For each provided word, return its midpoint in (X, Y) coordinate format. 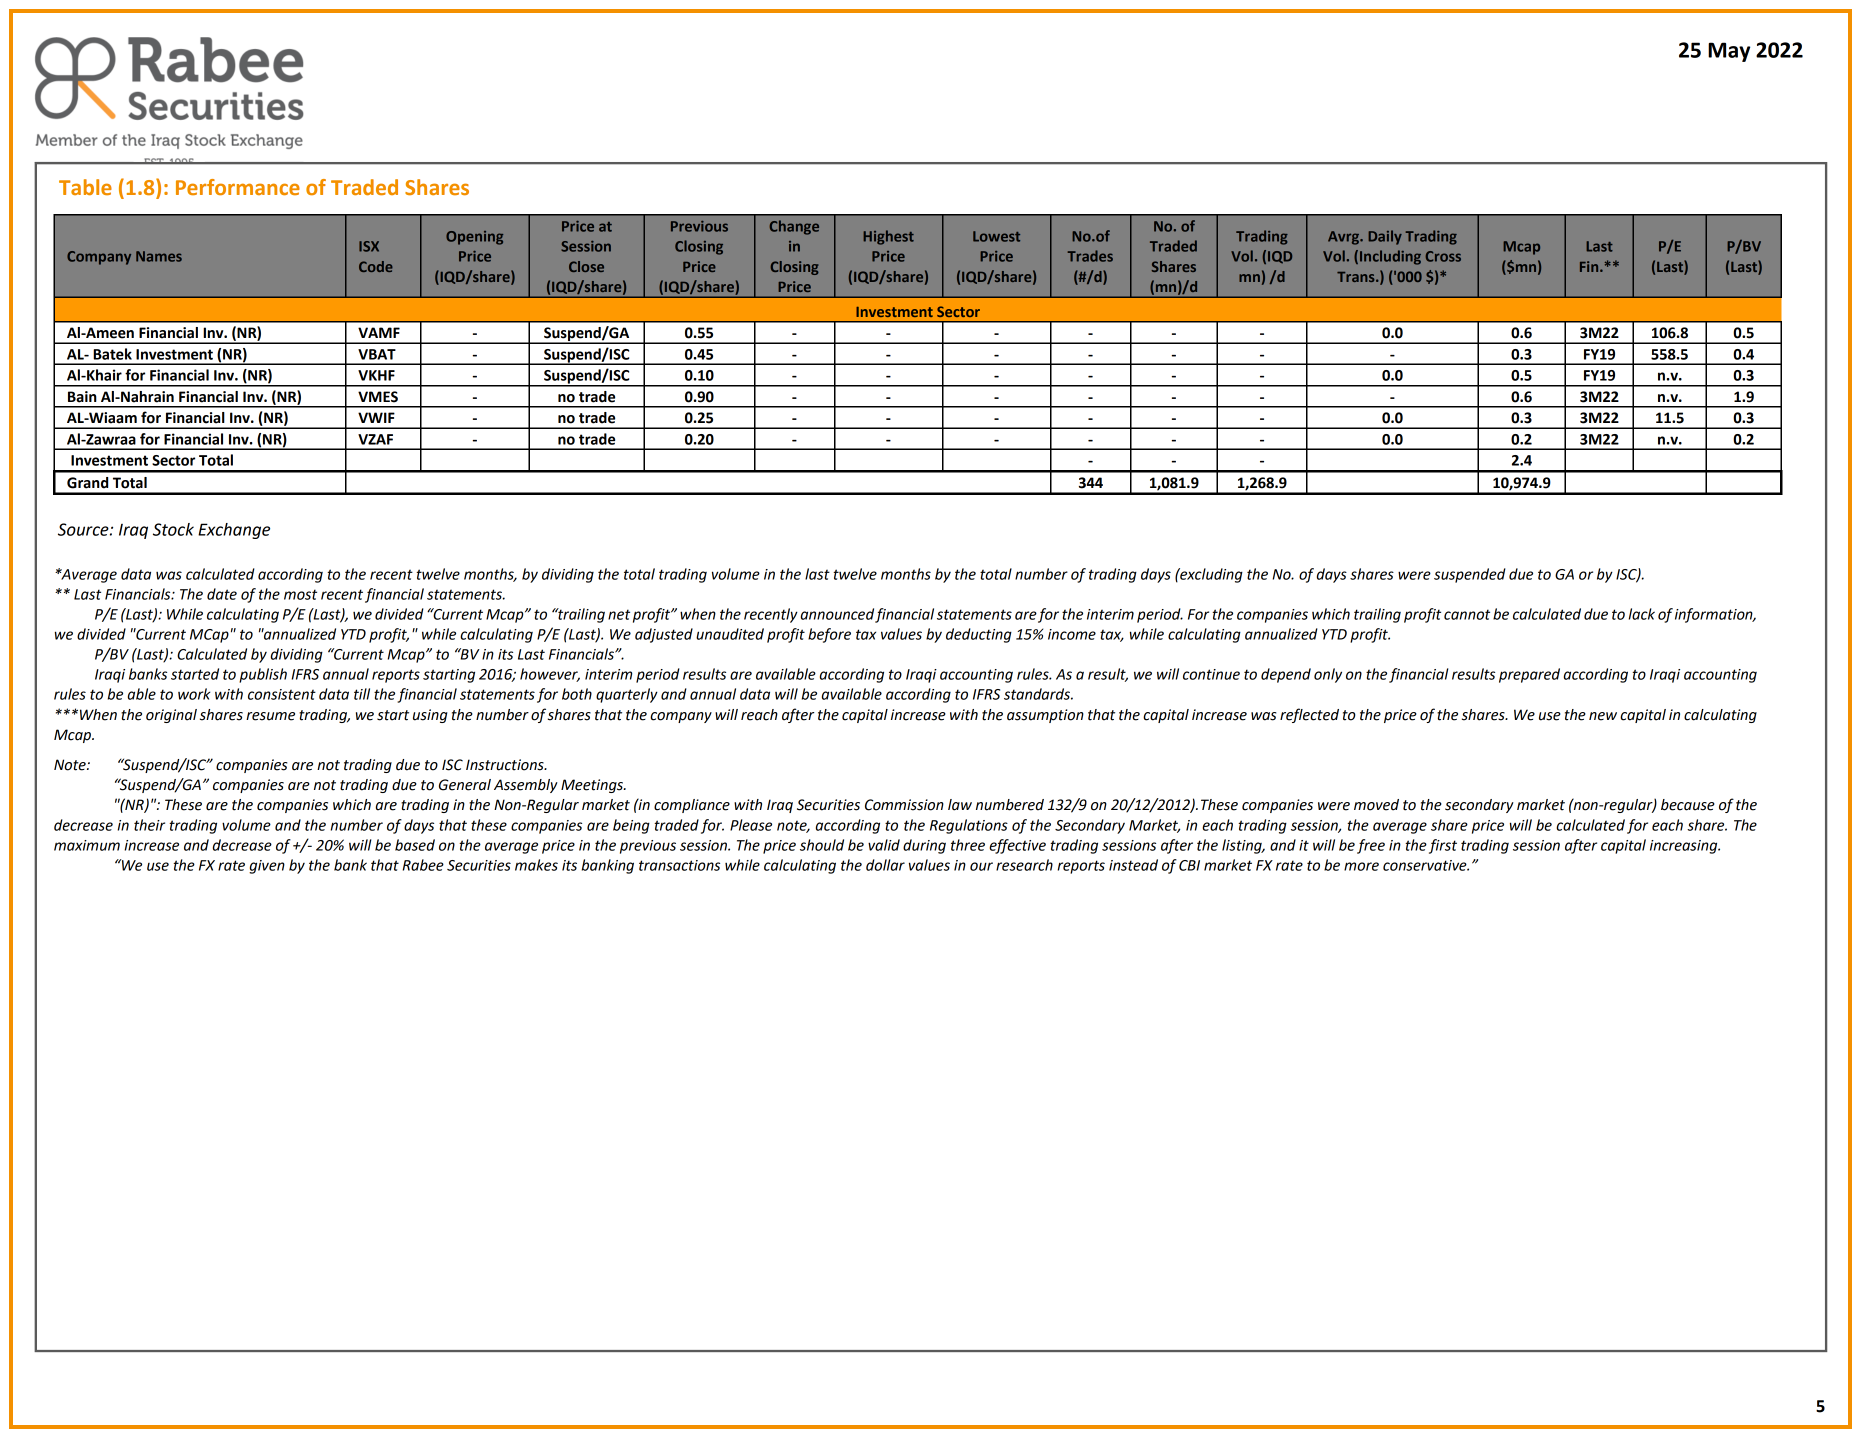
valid (884, 845)
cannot (1467, 614)
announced (837, 614)
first (1443, 846)
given (267, 867)
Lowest (996, 236)
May (1729, 52)
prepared (1529, 675)
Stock (173, 529)
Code (376, 266)
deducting (979, 635)
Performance (238, 187)
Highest (888, 237)
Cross (1443, 256)
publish (263, 675)
